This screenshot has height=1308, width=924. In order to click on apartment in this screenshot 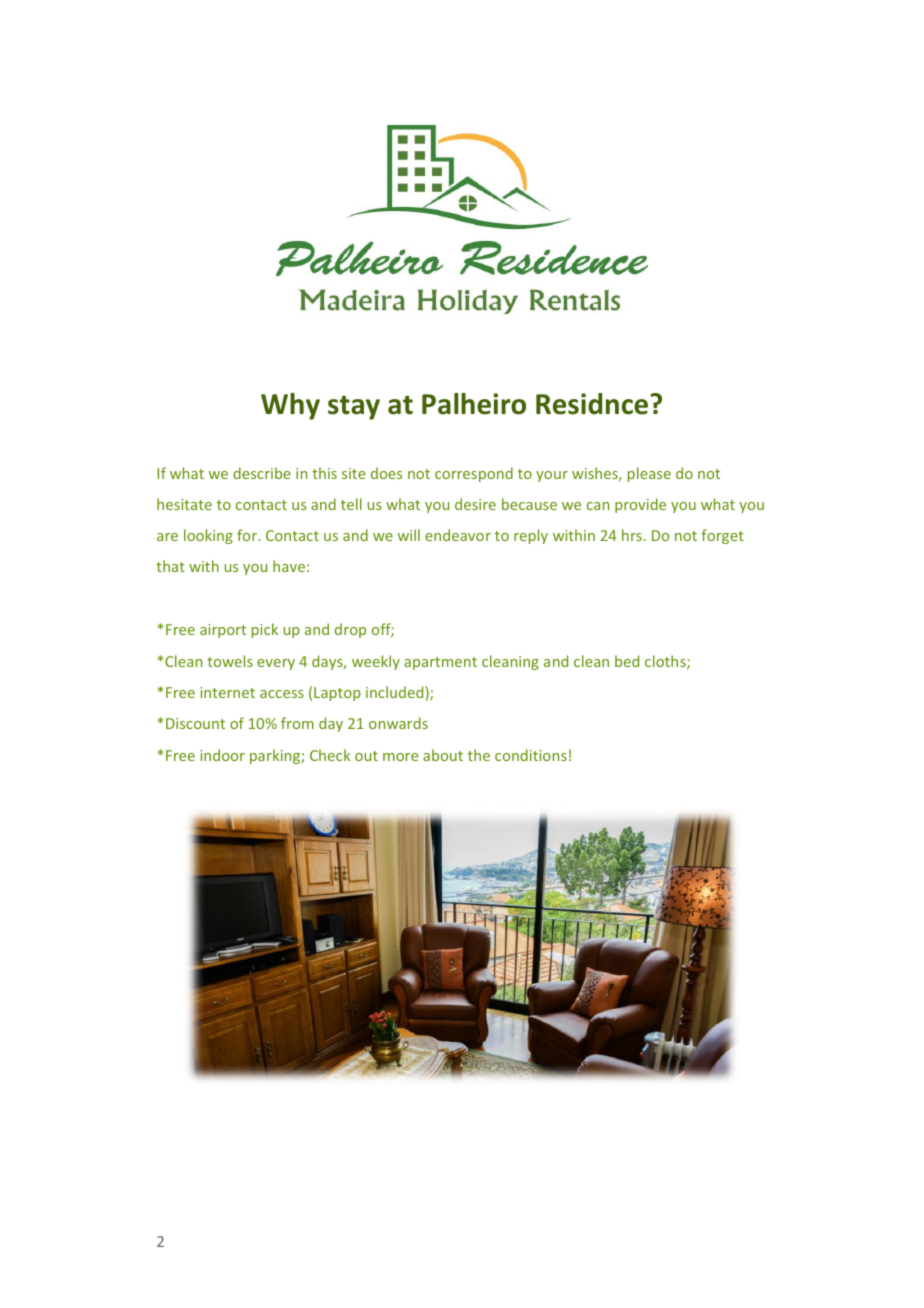, I will do `click(440, 663)`.
